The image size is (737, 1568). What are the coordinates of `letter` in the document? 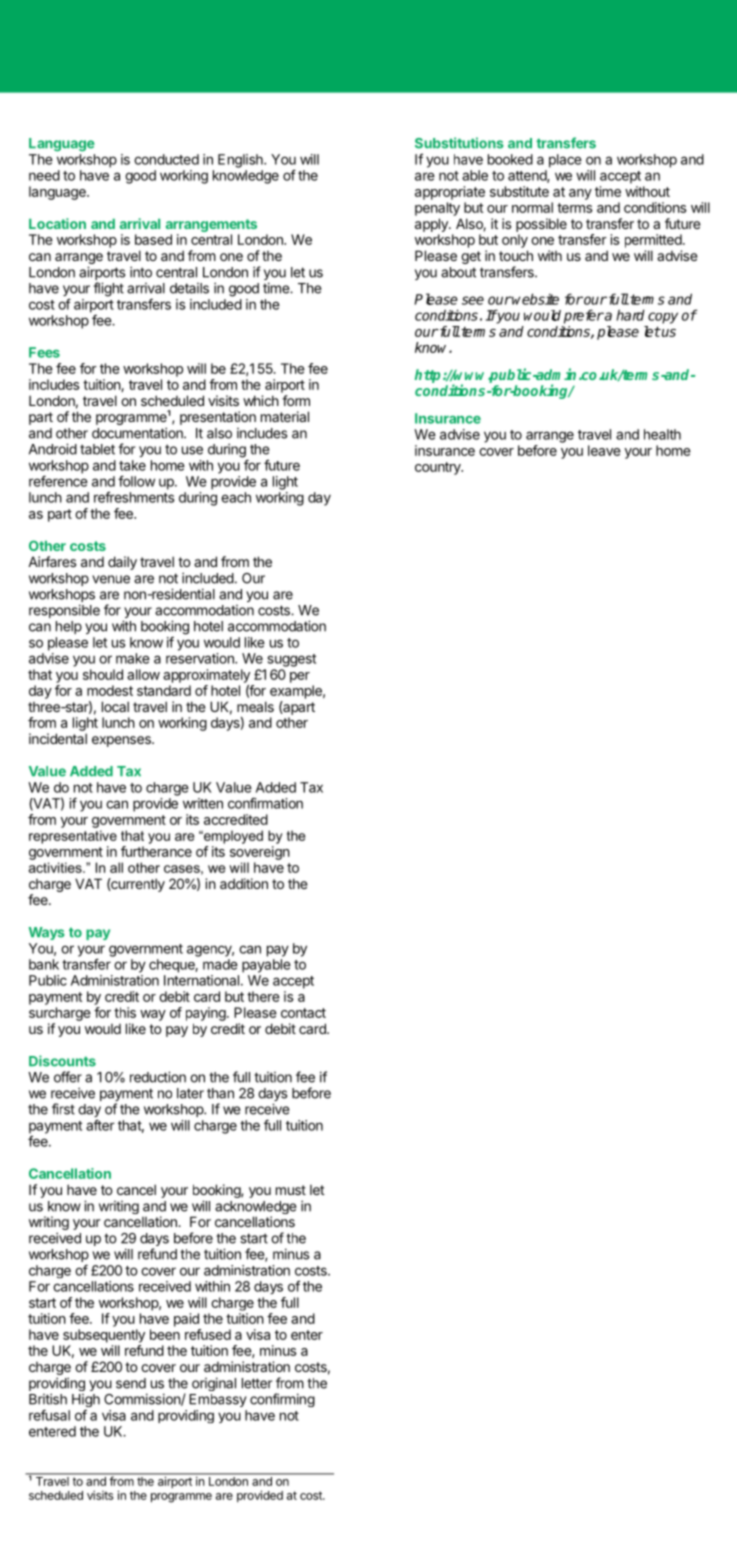 It's located at (257, 1383).
